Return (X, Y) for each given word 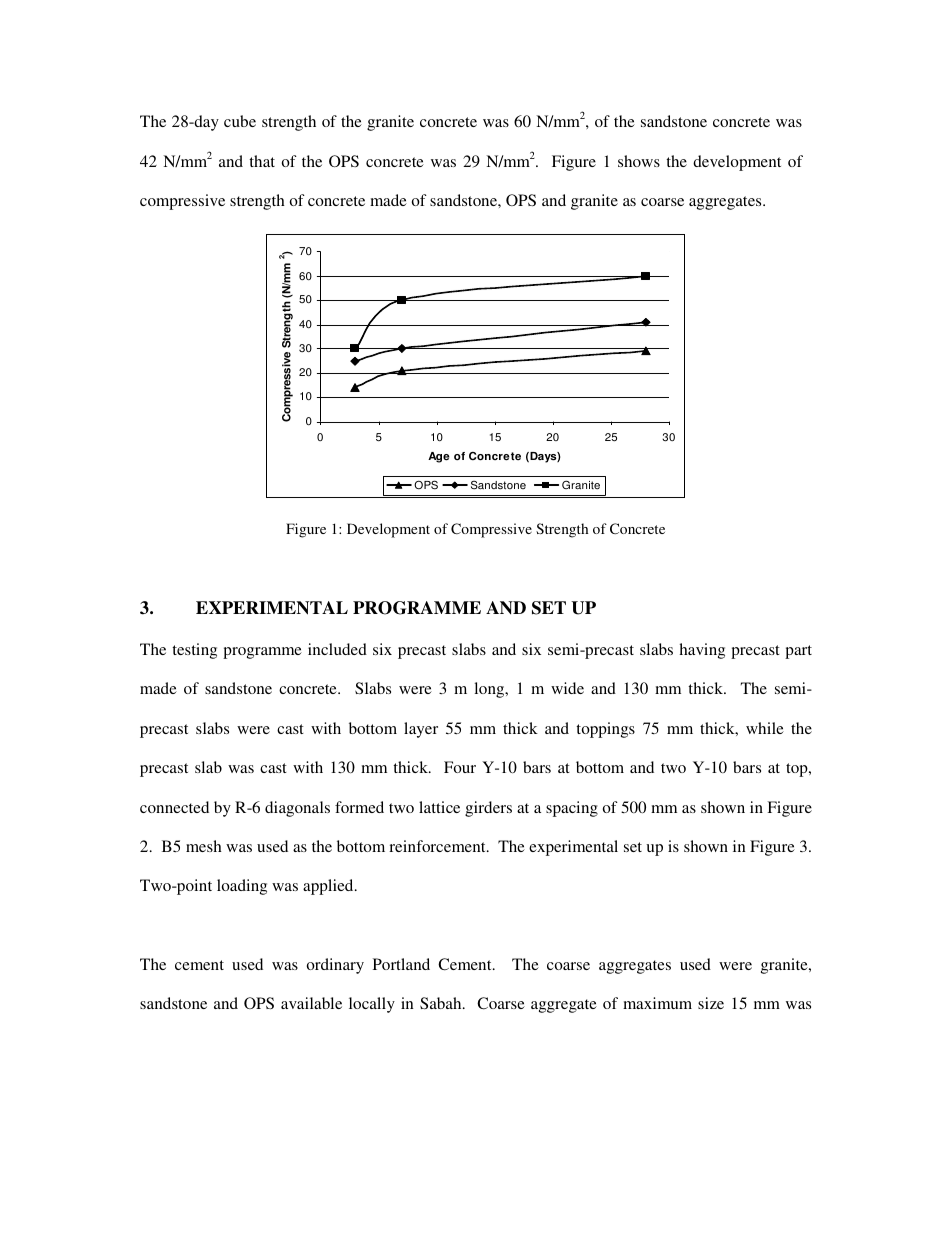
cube (240, 121)
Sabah (442, 1003)
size (711, 1003)
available (311, 1003)
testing (194, 651)
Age (439, 457)
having (702, 651)
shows (639, 161)
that (262, 161)
